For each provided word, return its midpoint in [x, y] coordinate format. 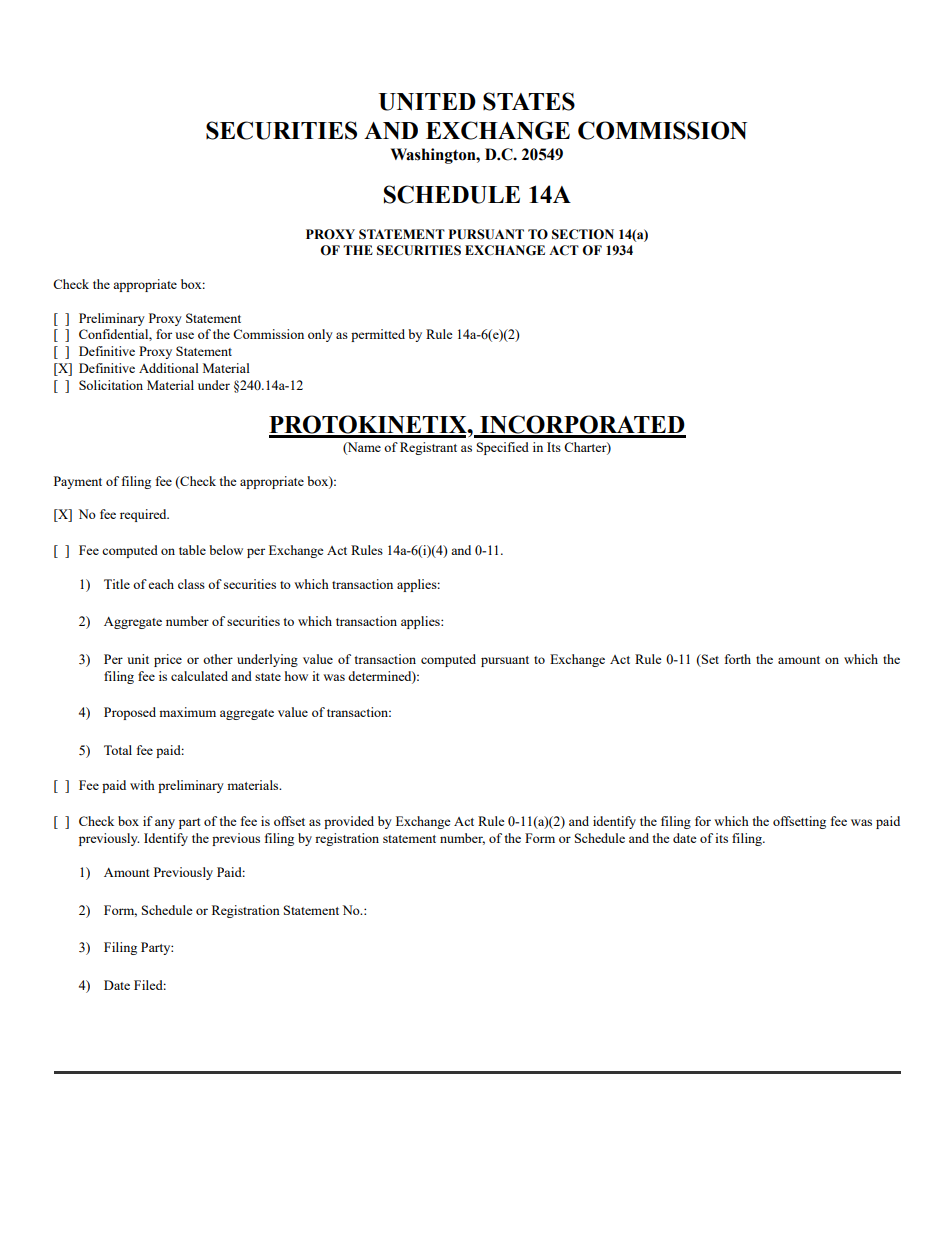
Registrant [428, 448]
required [144, 515]
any [165, 824]
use [184, 335]
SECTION [583, 234]
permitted [378, 335]
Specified [503, 448]
